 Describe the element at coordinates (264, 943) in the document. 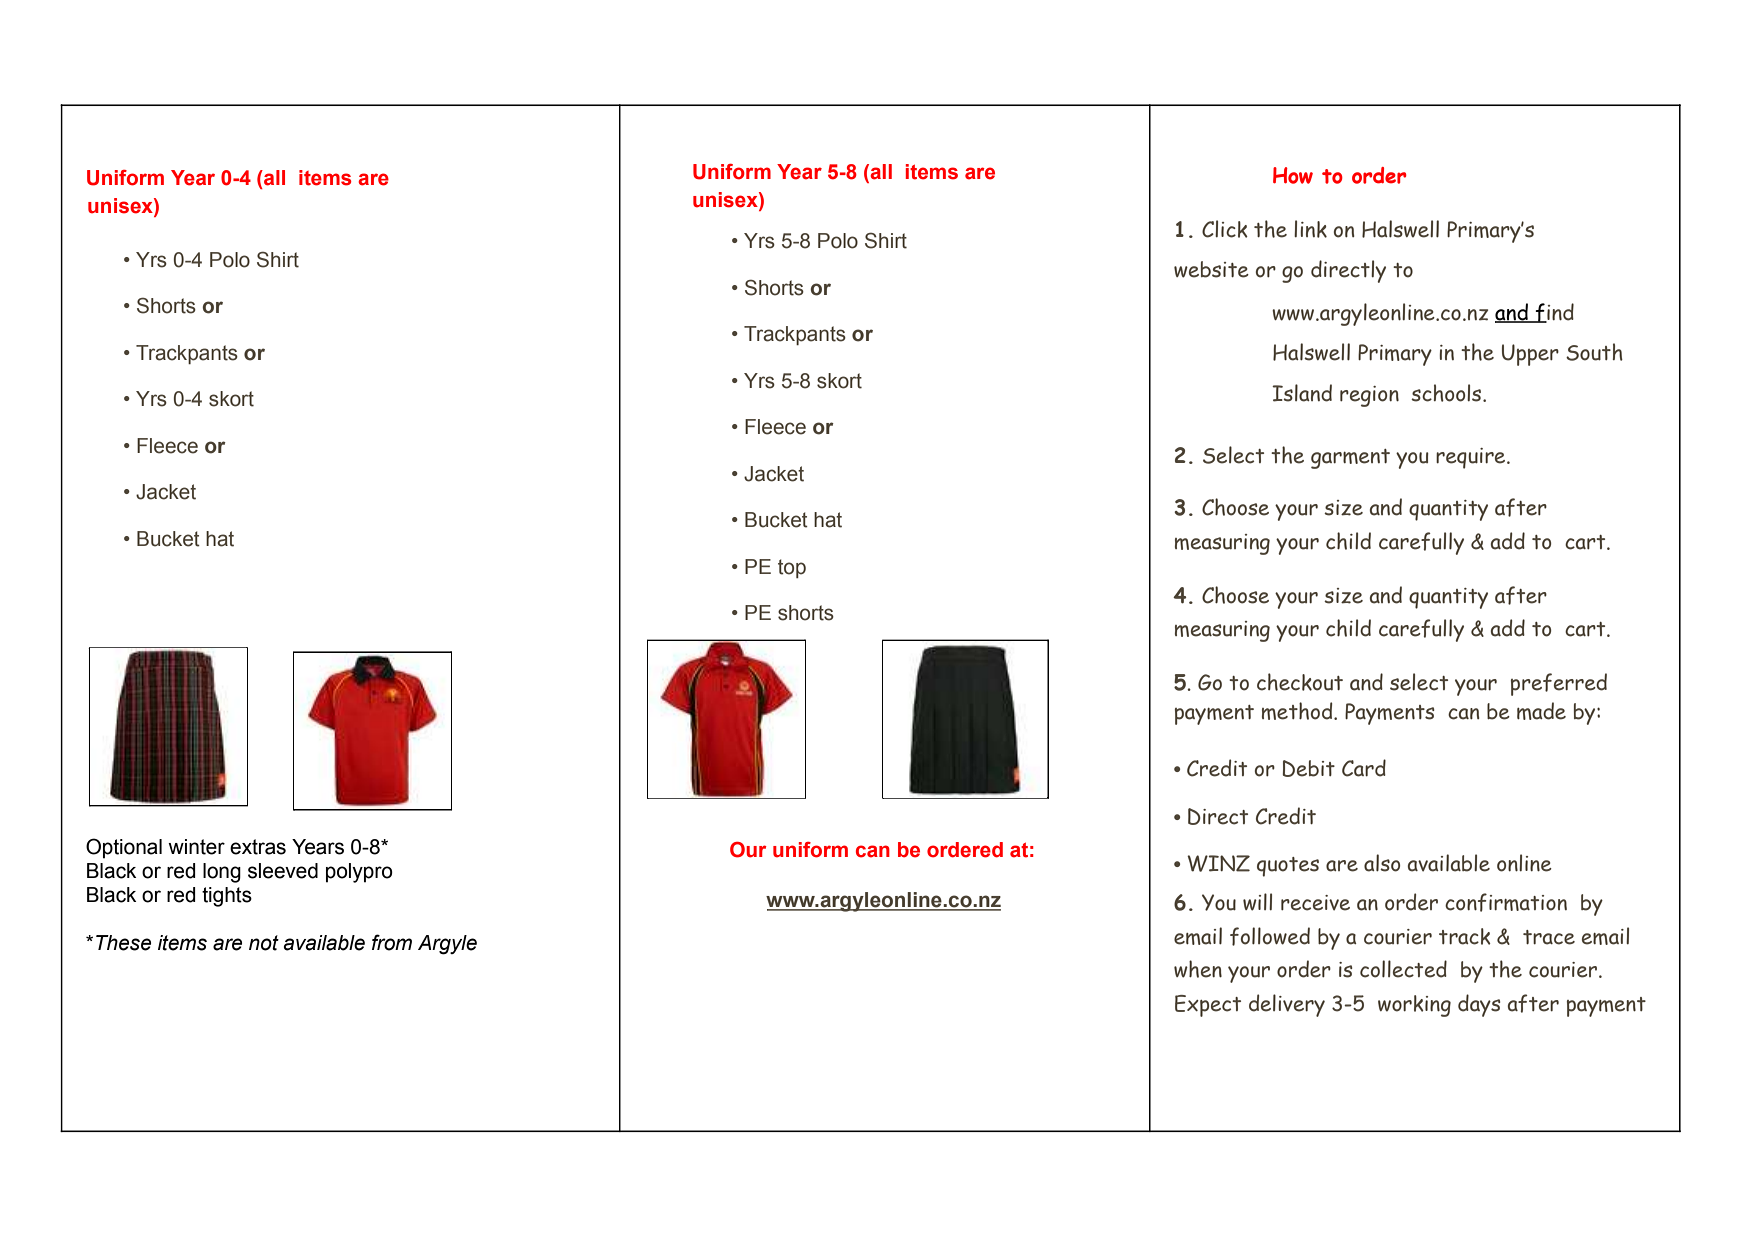

I see `not` at that location.
